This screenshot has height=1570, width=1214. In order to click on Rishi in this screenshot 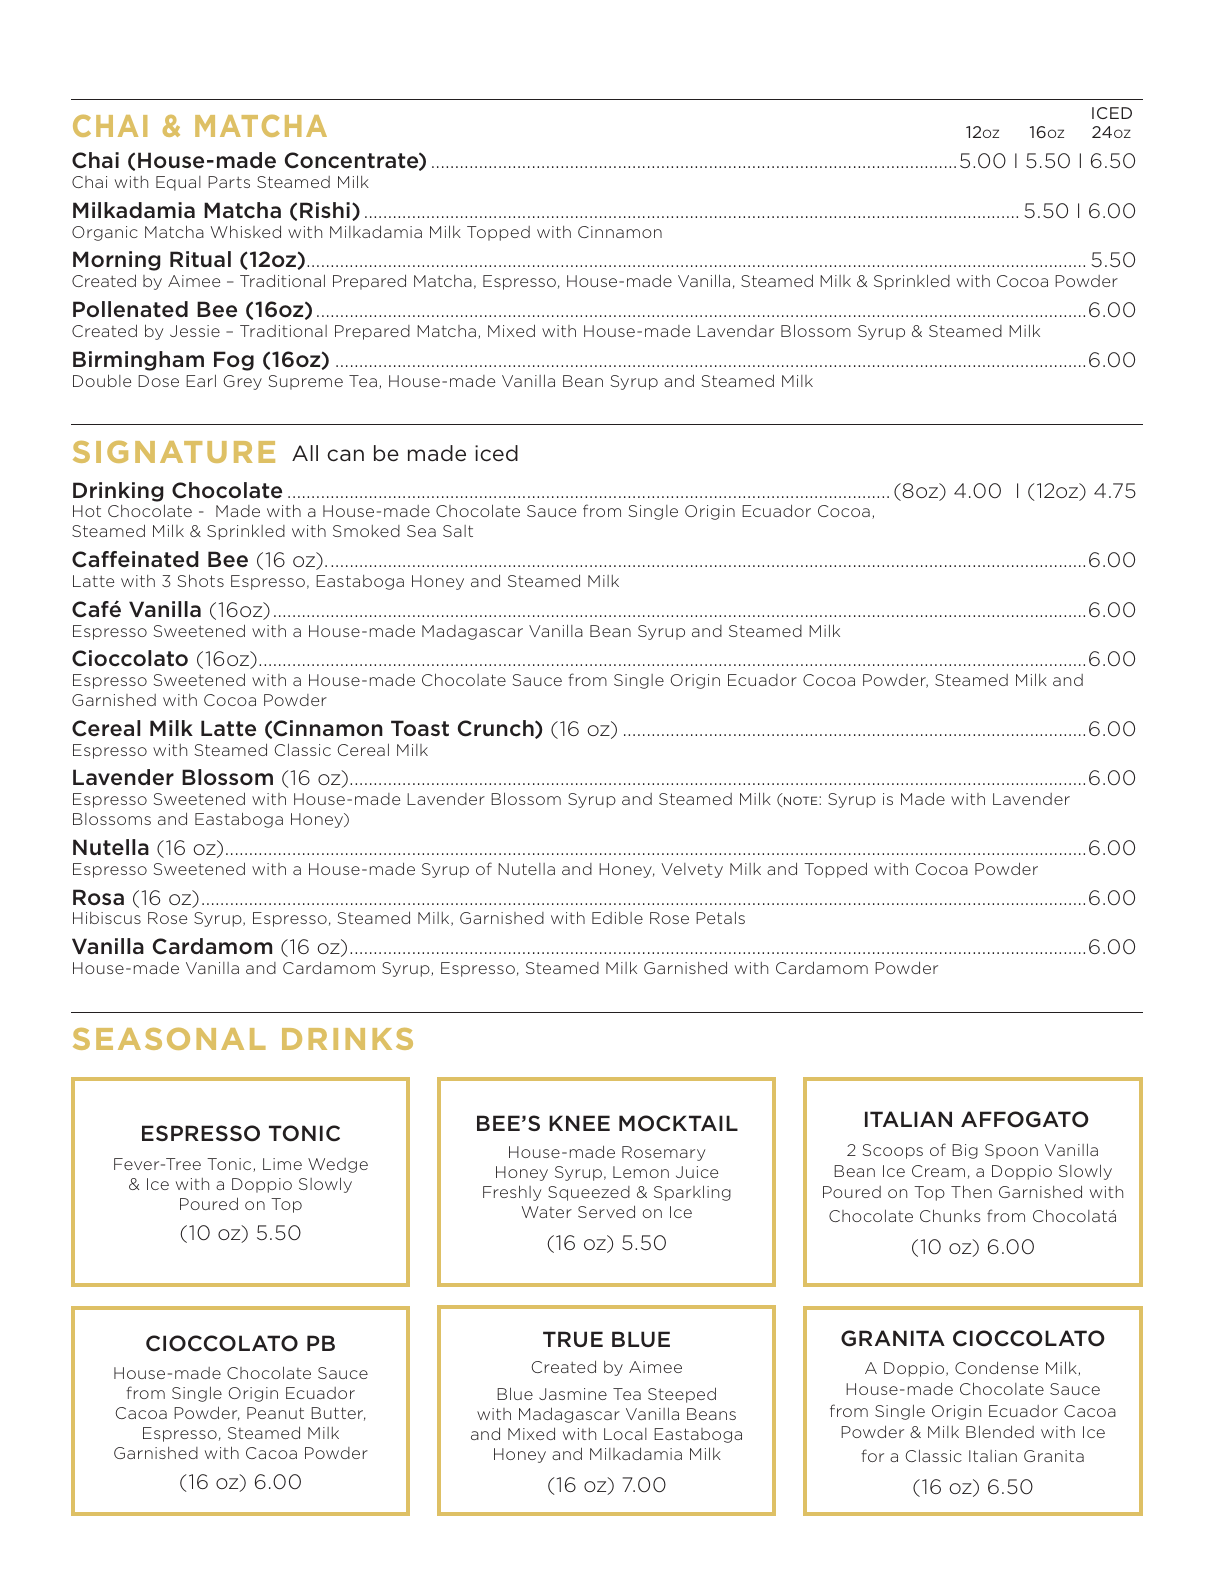, I will do `click(325, 210)`.
